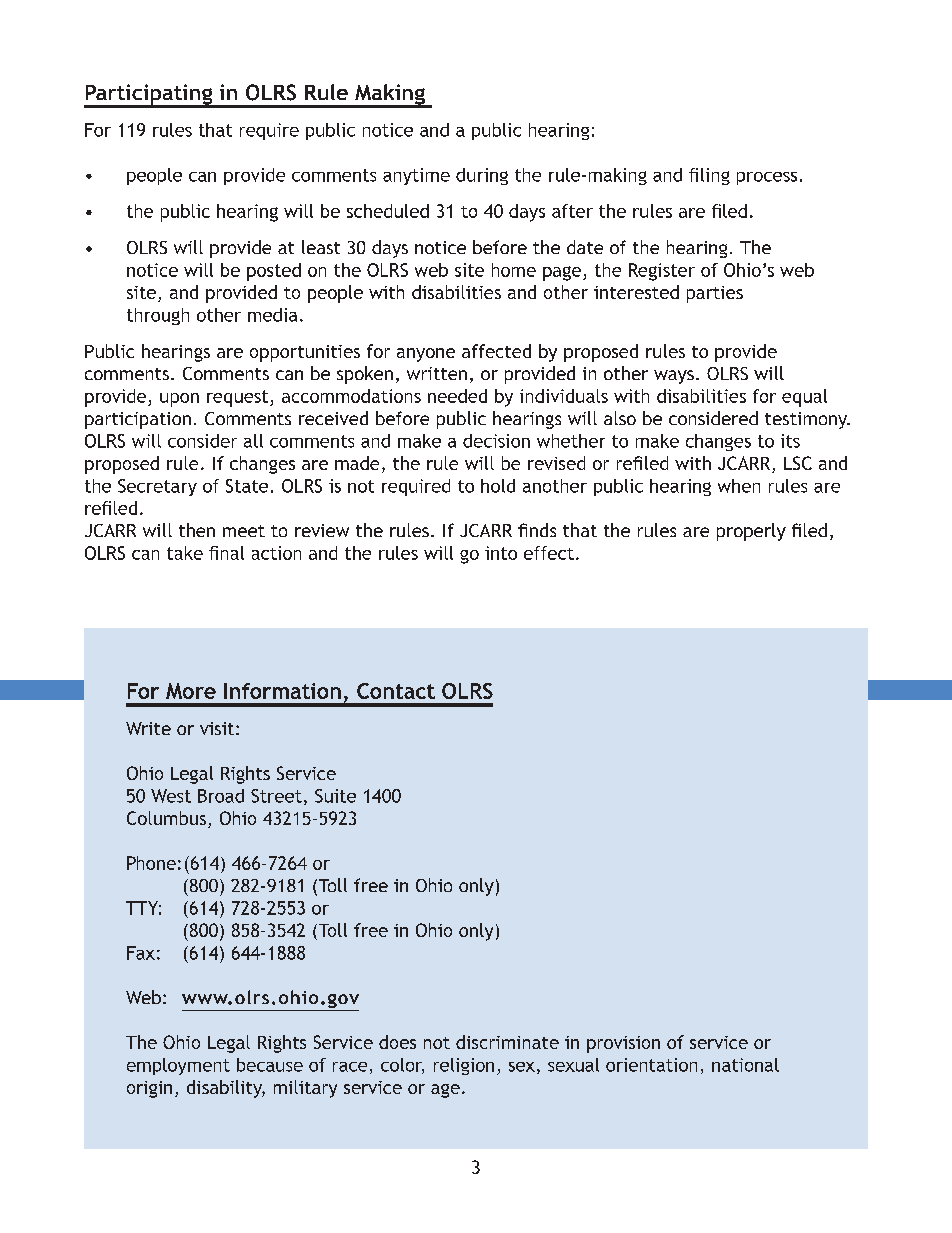  I want to click on filing, so click(709, 176).
